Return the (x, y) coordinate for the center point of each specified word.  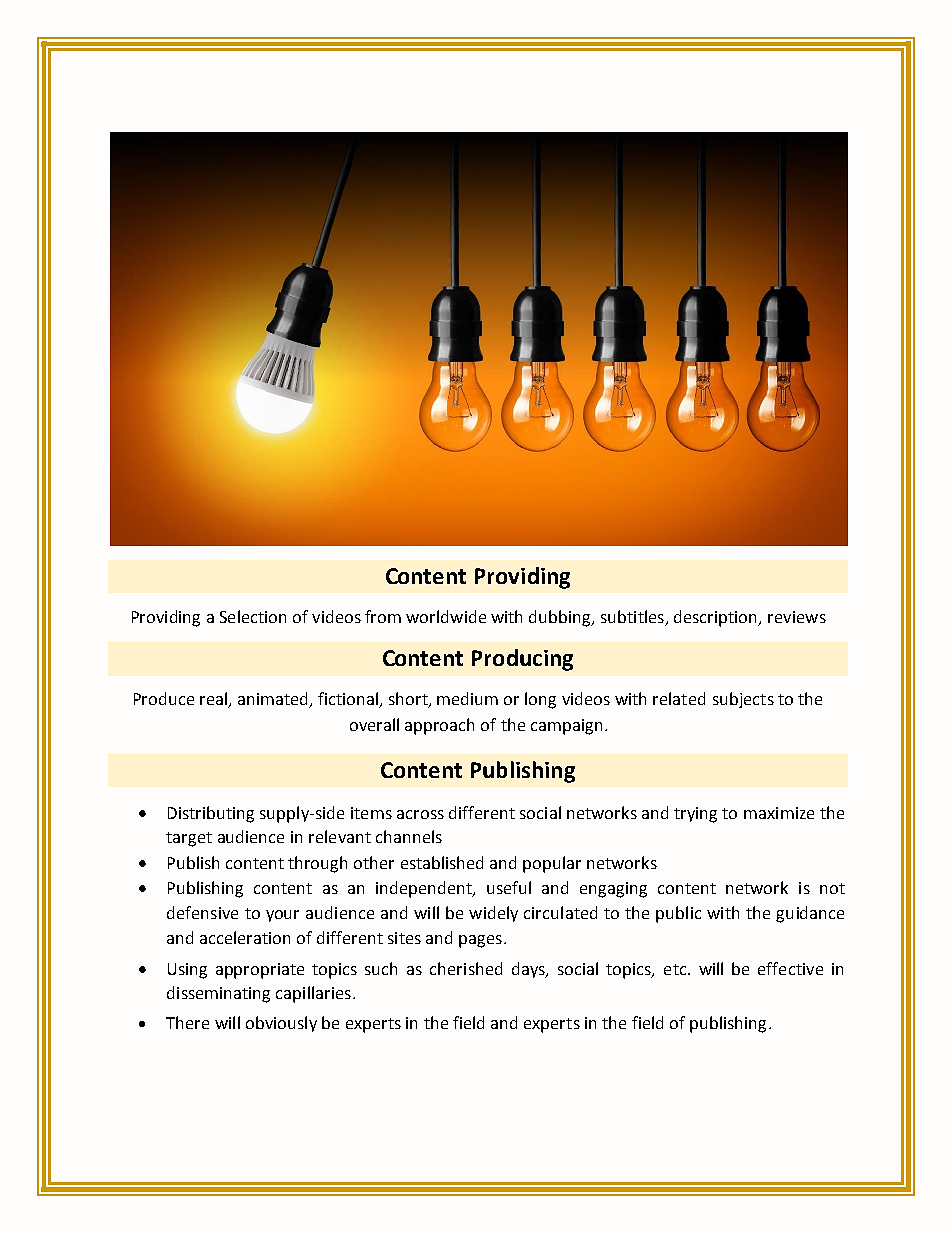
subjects (743, 700)
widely (493, 914)
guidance (810, 914)
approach (439, 726)
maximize (779, 813)
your (282, 916)
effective (790, 968)
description (717, 618)
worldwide (446, 616)
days (529, 970)
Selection (253, 616)
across (420, 814)
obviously (281, 1024)
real (214, 700)
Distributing (211, 814)
